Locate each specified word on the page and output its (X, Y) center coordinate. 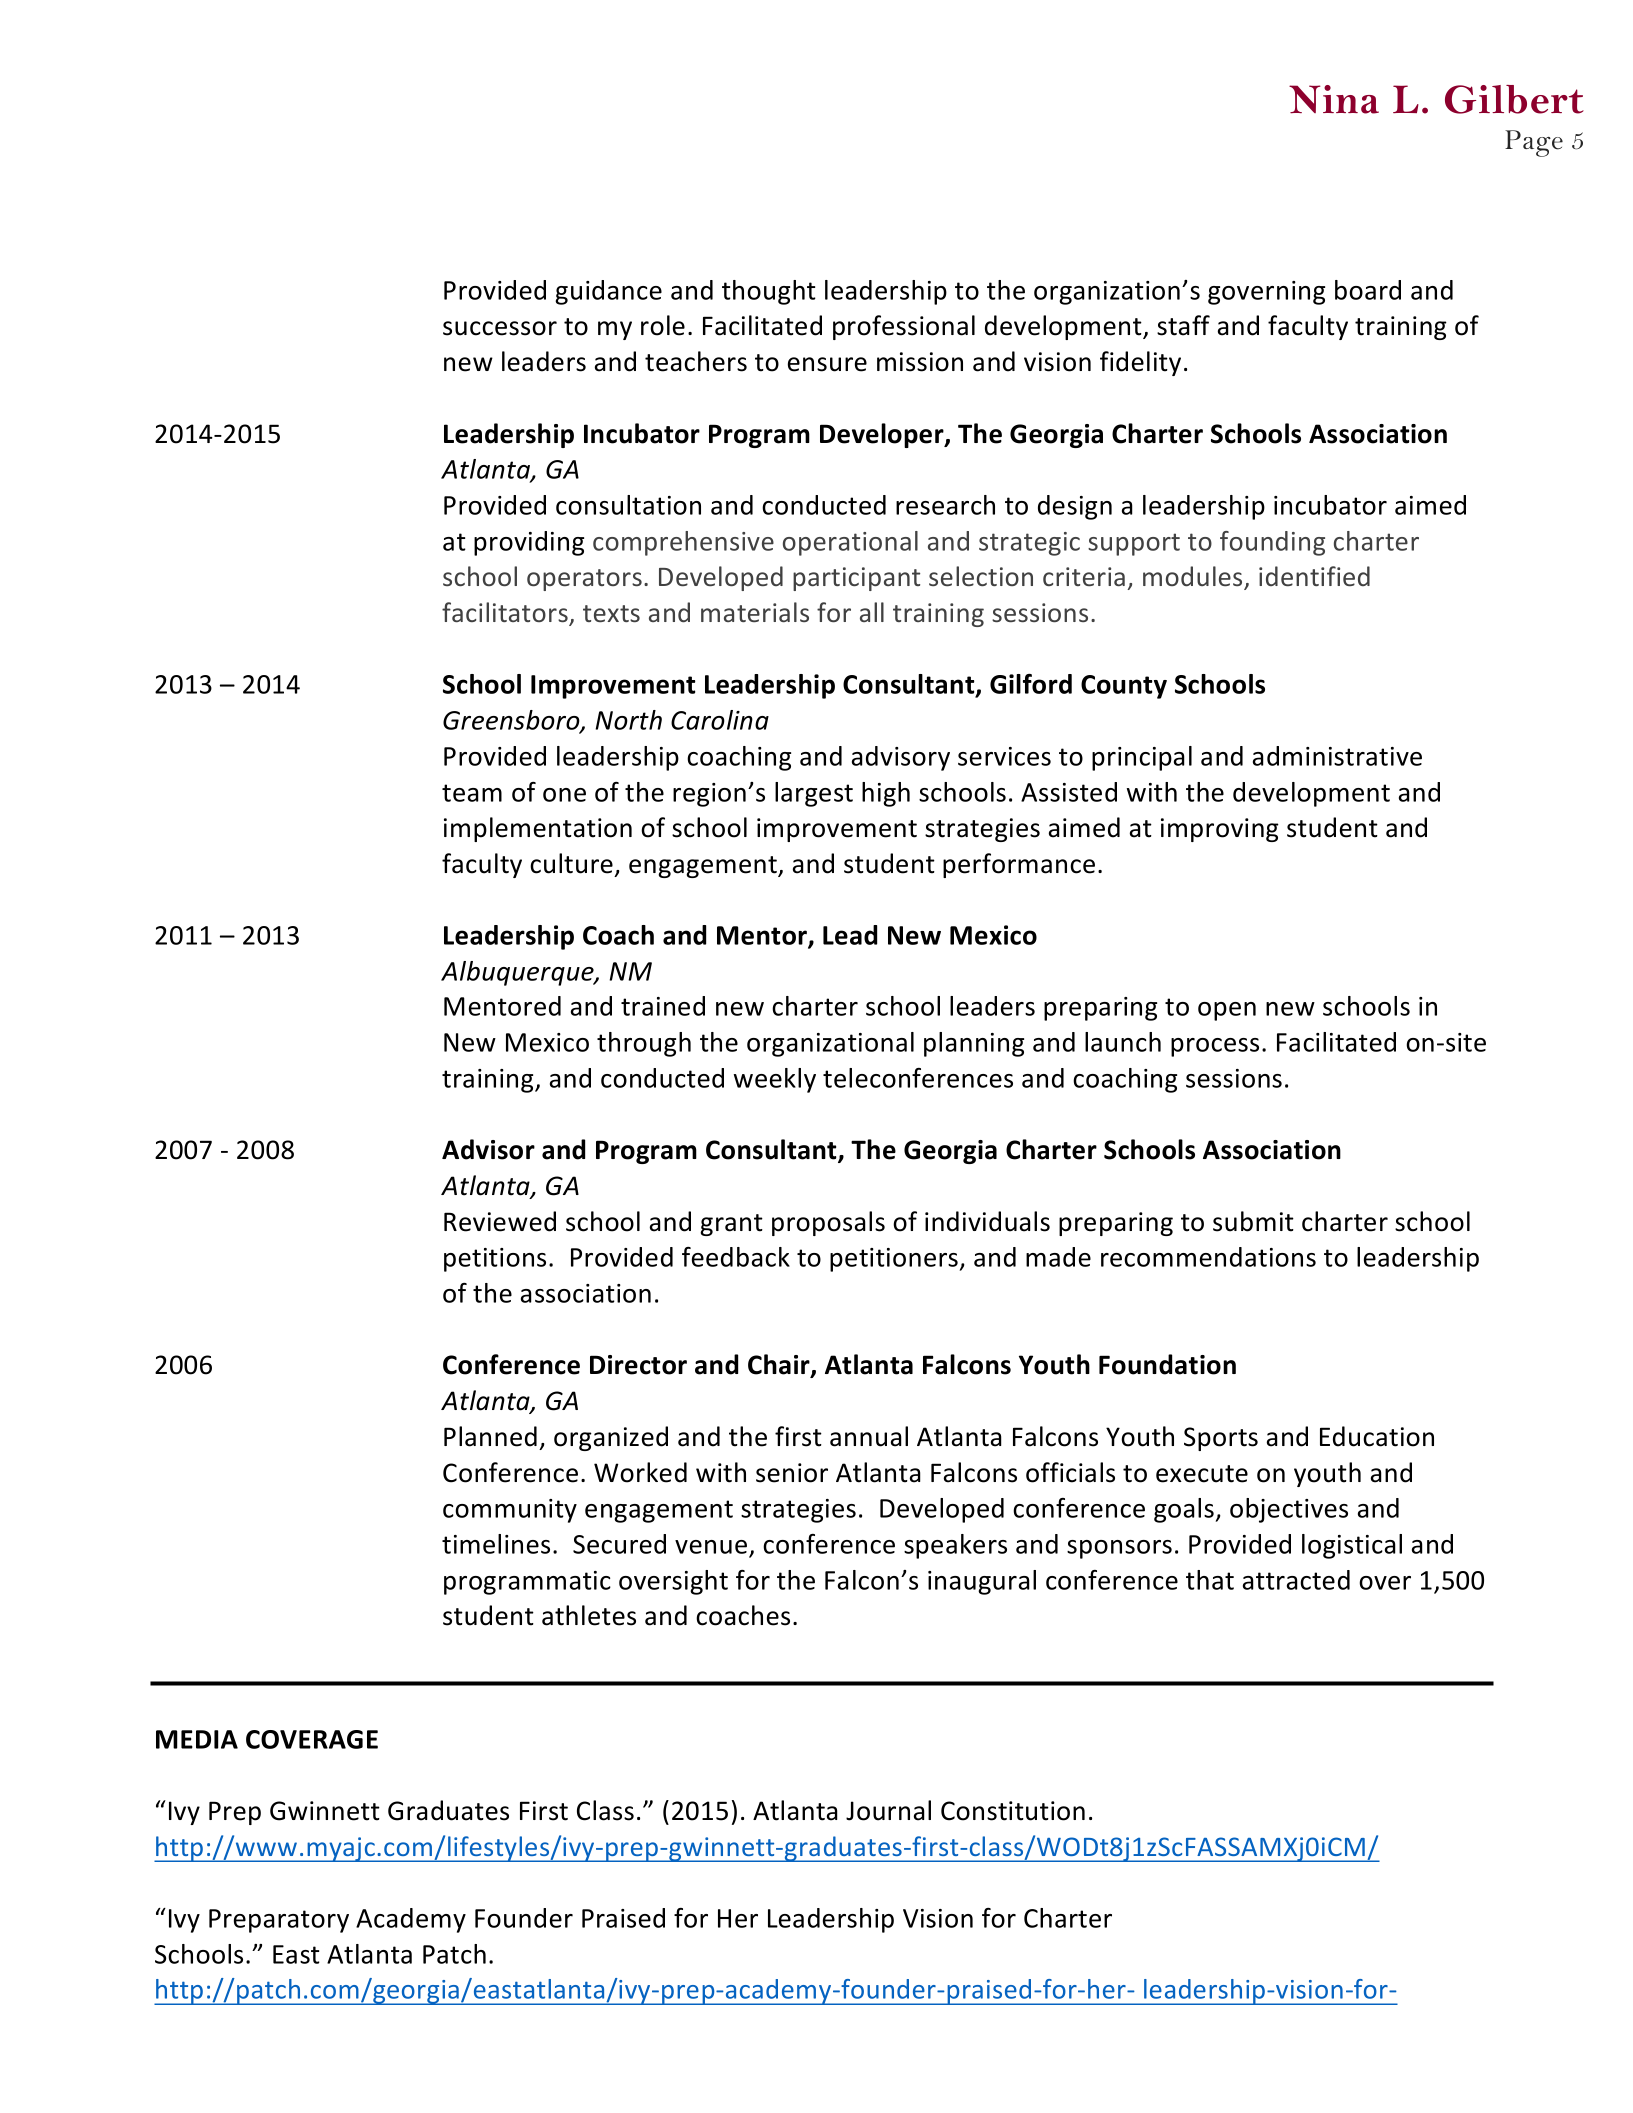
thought (769, 292)
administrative (1337, 756)
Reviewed (500, 1221)
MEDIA (197, 1739)
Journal (888, 1810)
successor (500, 328)
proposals (828, 1223)
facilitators (506, 613)
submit (1253, 1221)
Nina (1334, 99)
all (872, 612)
